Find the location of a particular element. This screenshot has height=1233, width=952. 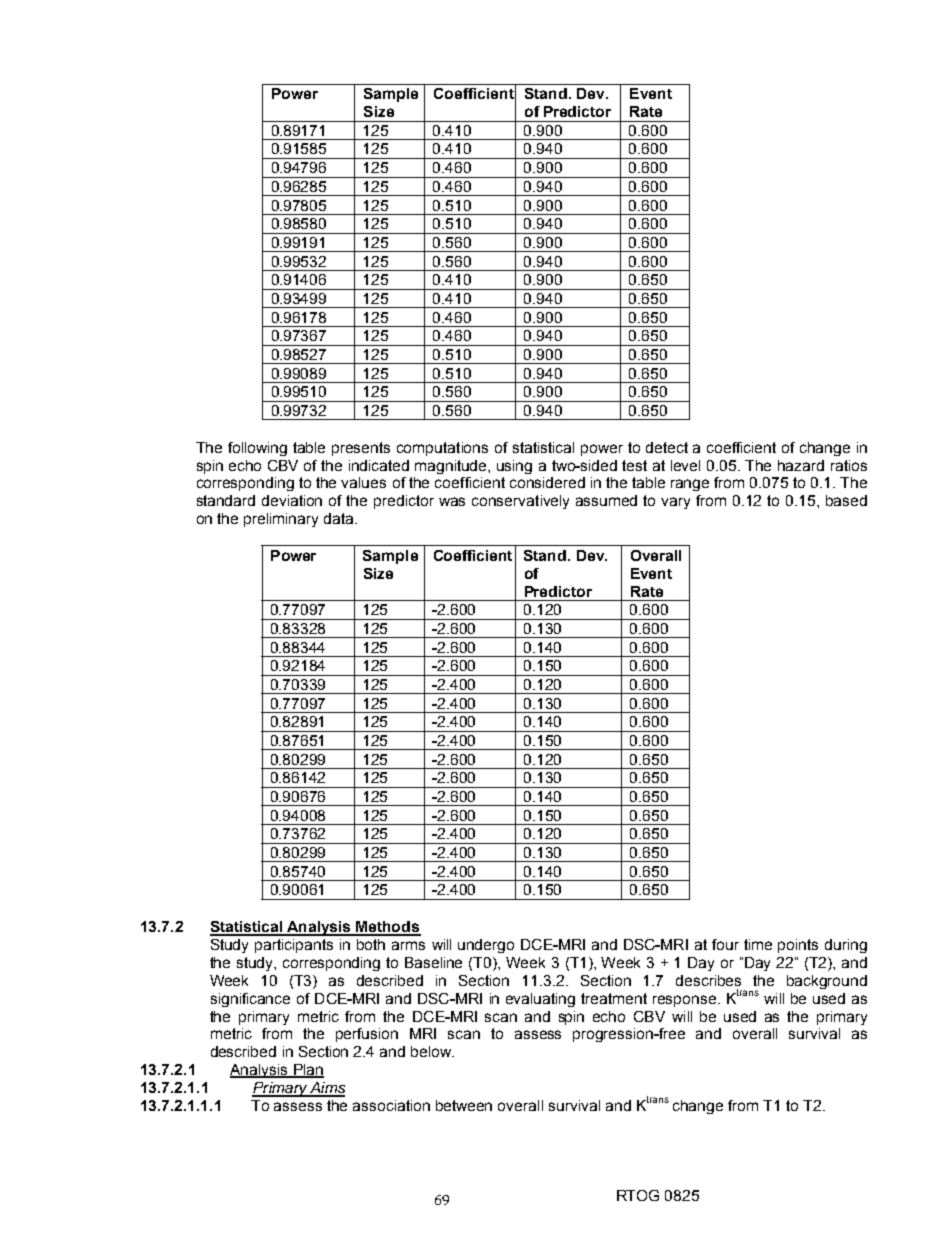

considered is located at coordinates (547, 482).
